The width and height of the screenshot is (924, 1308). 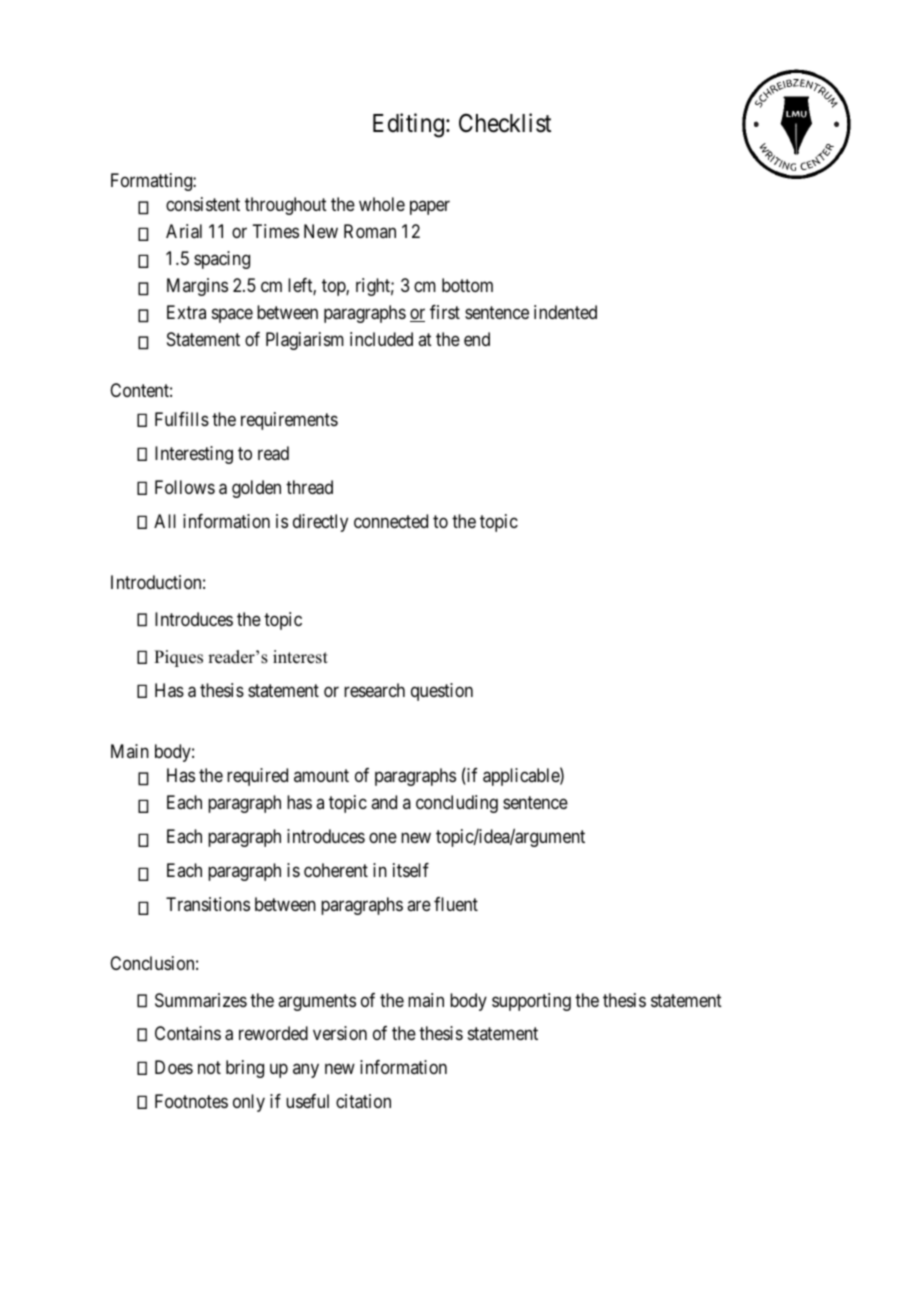 I want to click on question, so click(x=442, y=692).
